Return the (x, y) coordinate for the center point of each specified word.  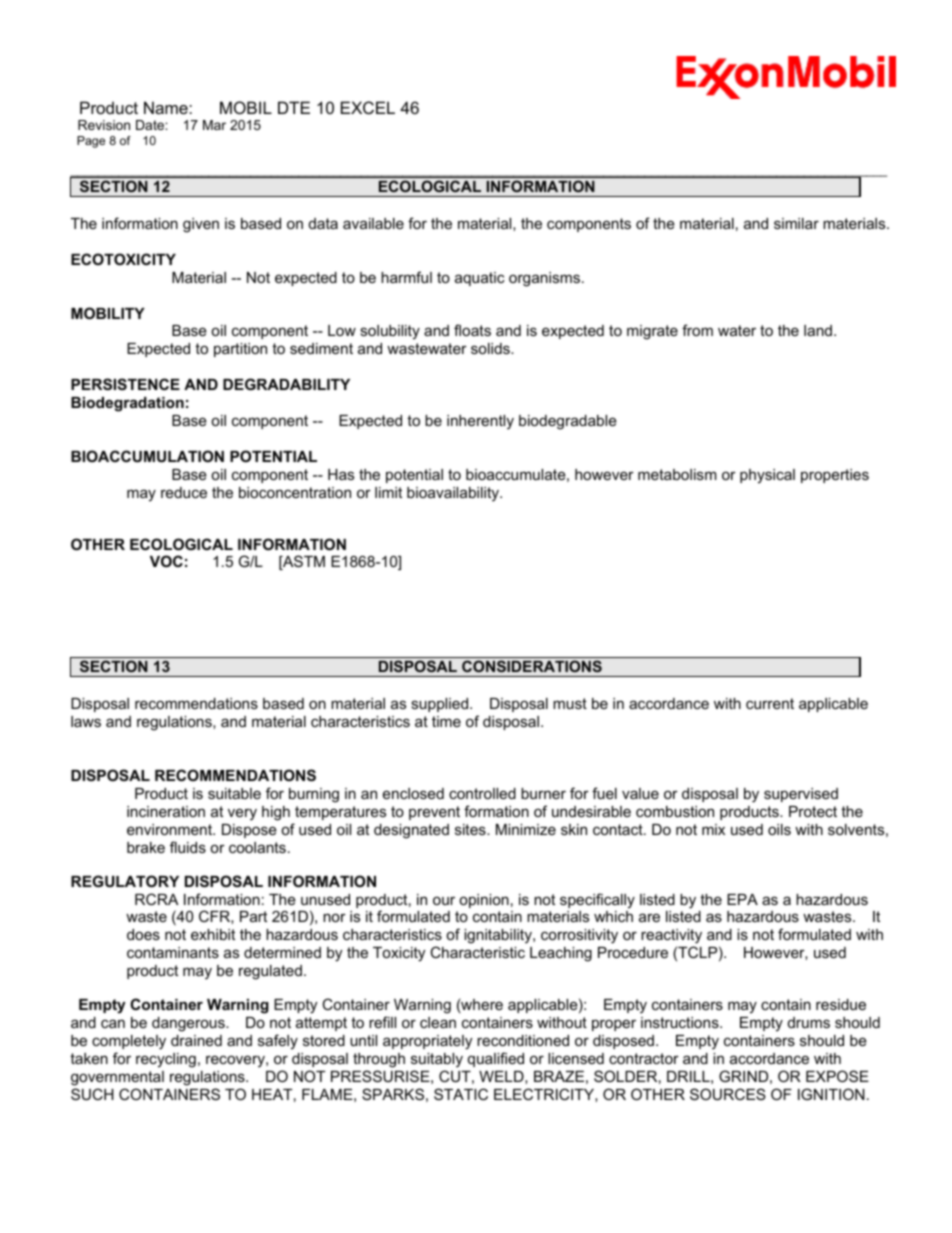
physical (767, 476)
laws (86, 721)
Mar (214, 125)
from (697, 330)
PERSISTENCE (125, 384)
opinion (484, 901)
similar (796, 223)
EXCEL (368, 107)
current (770, 703)
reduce (184, 492)
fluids (188, 847)
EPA (742, 899)
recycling (166, 1060)
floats (472, 330)
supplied (441, 705)
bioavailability (454, 494)
